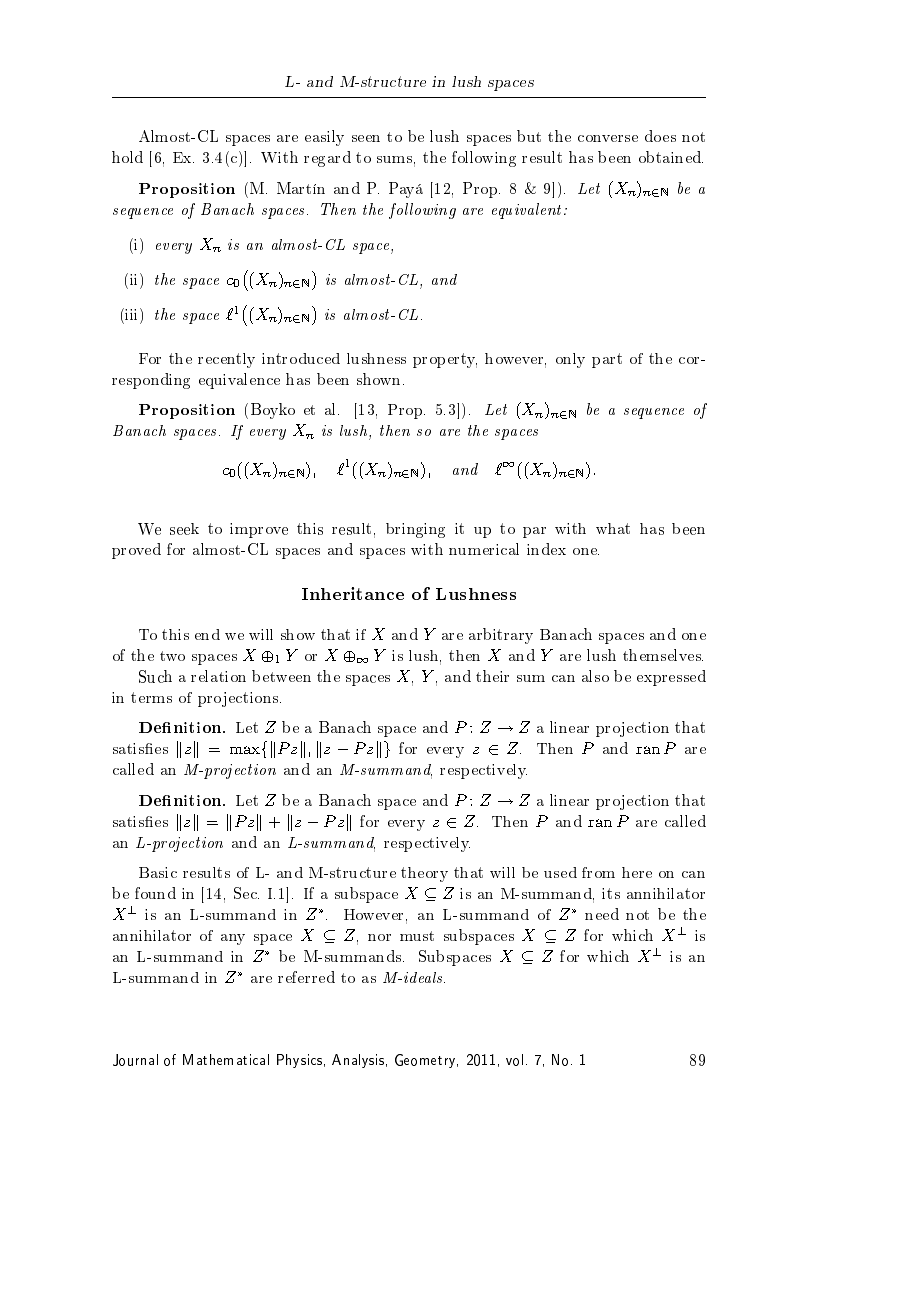  What do you see at coordinates (608, 138) in the document?
I see `converse` at bounding box center [608, 138].
